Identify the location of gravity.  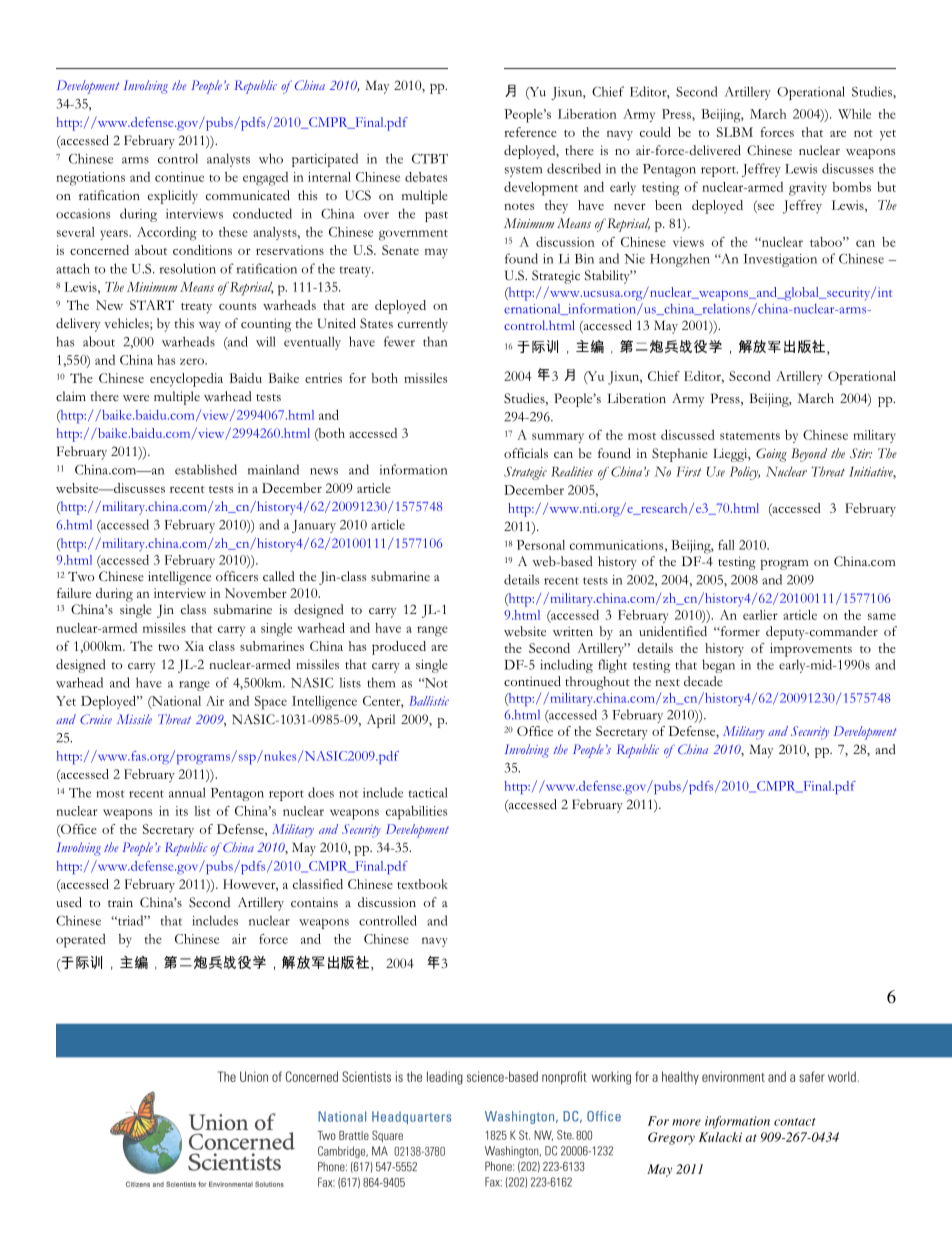
(808, 189).
